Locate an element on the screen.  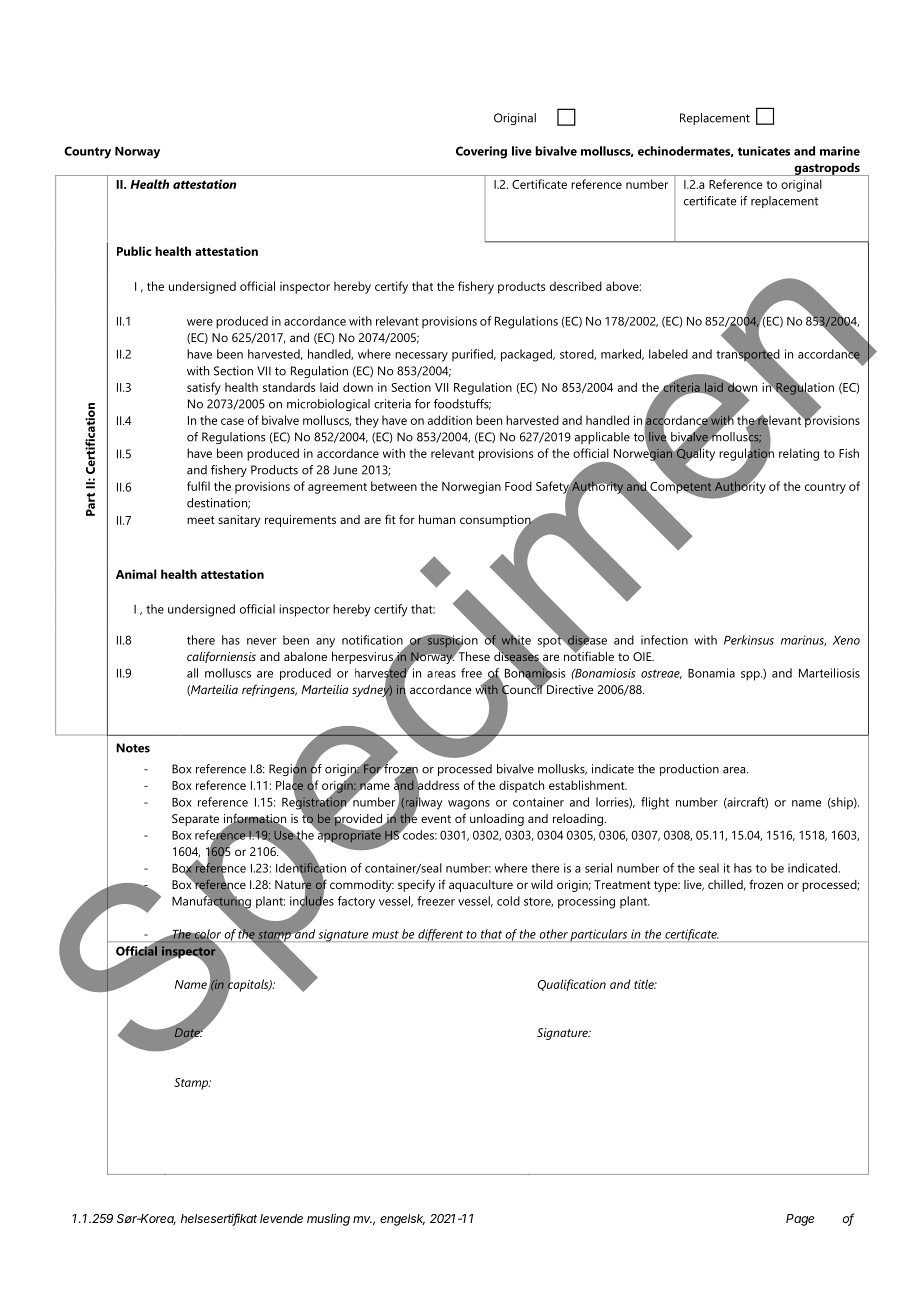
Qualification is located at coordinates (572, 985).
